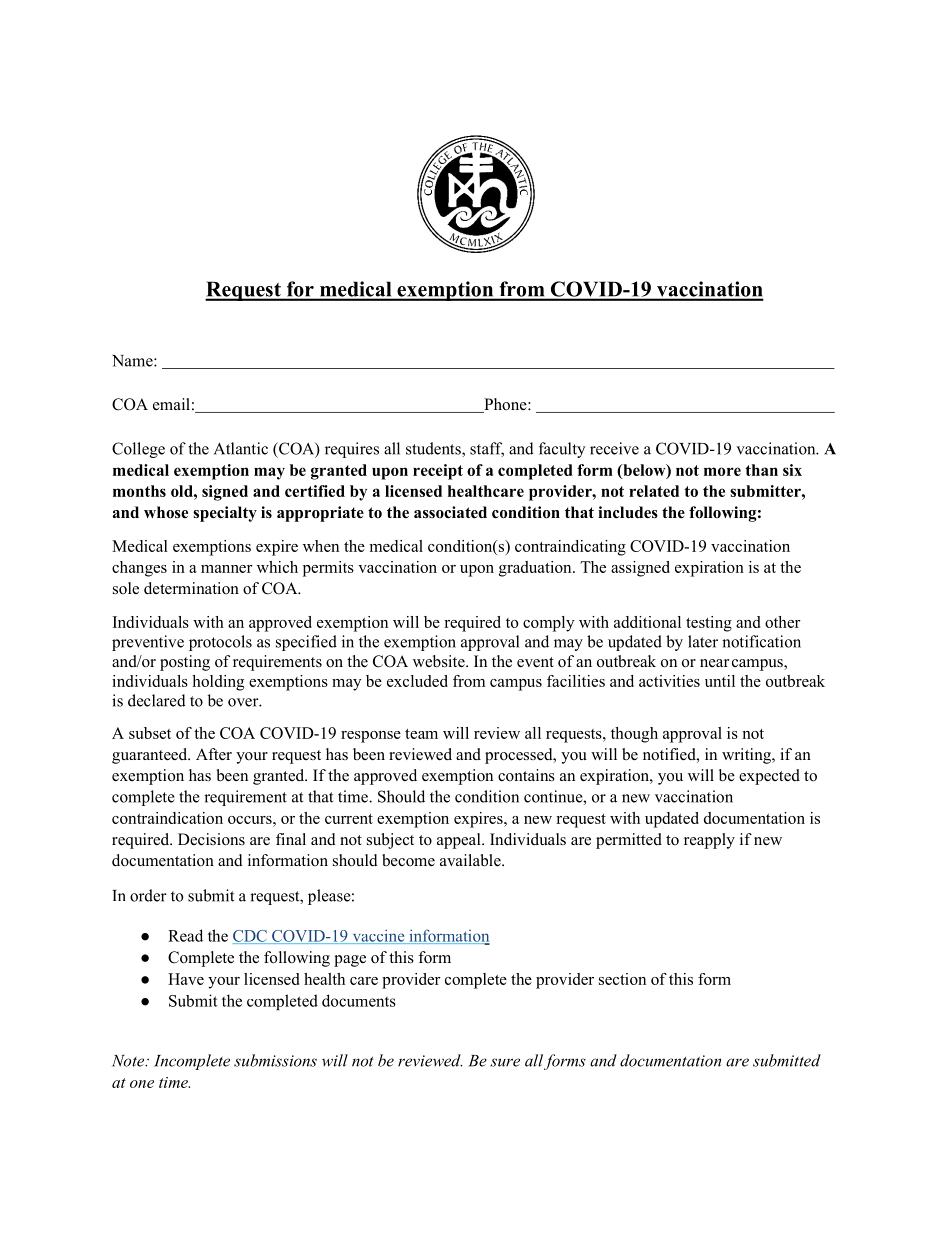 Image resolution: width=952 pixels, height=1233 pixels. What do you see at coordinates (434, 449) in the screenshot?
I see `students` at bounding box center [434, 449].
